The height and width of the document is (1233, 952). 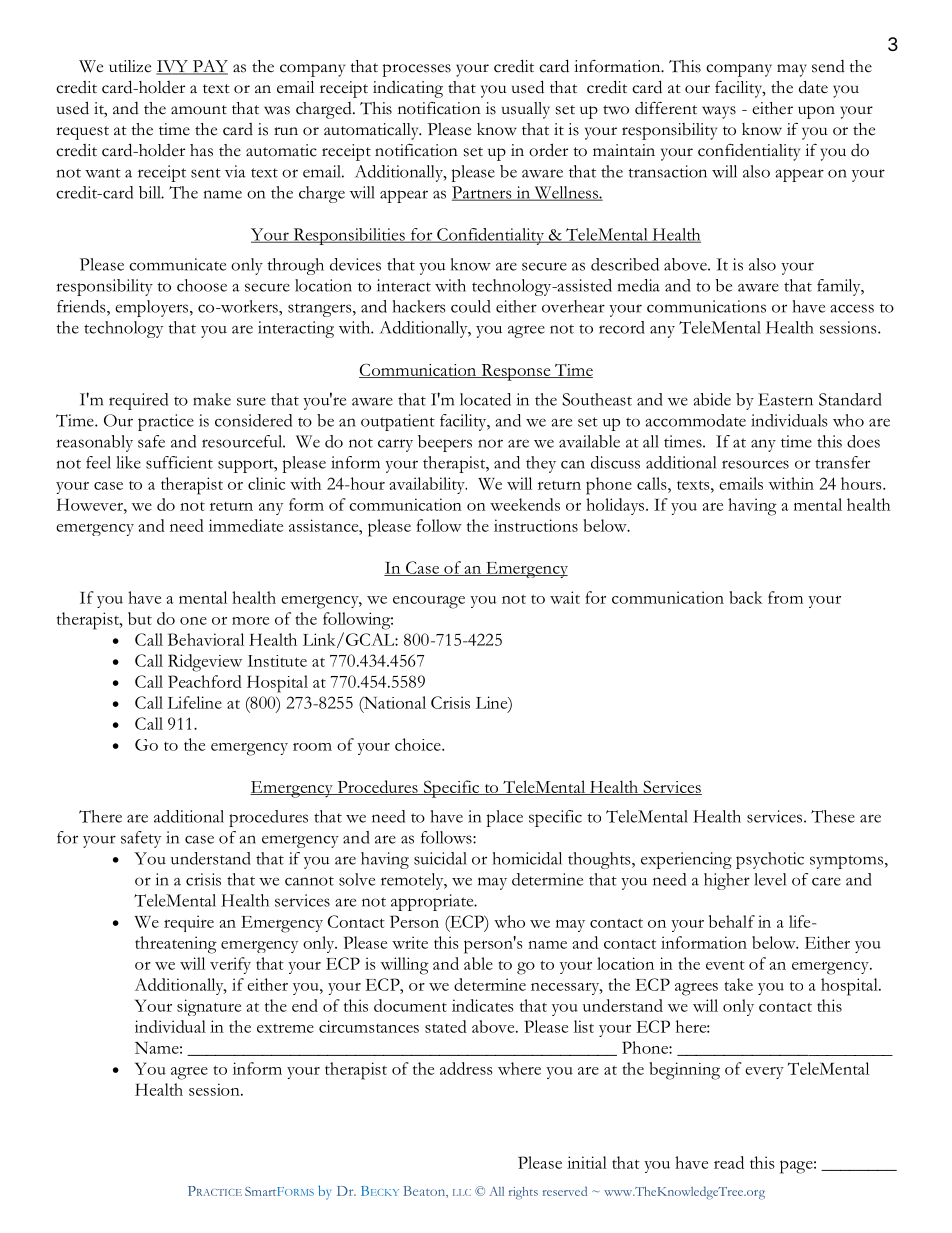 What do you see at coordinates (526, 110) in the document?
I see `usually` at bounding box center [526, 110].
